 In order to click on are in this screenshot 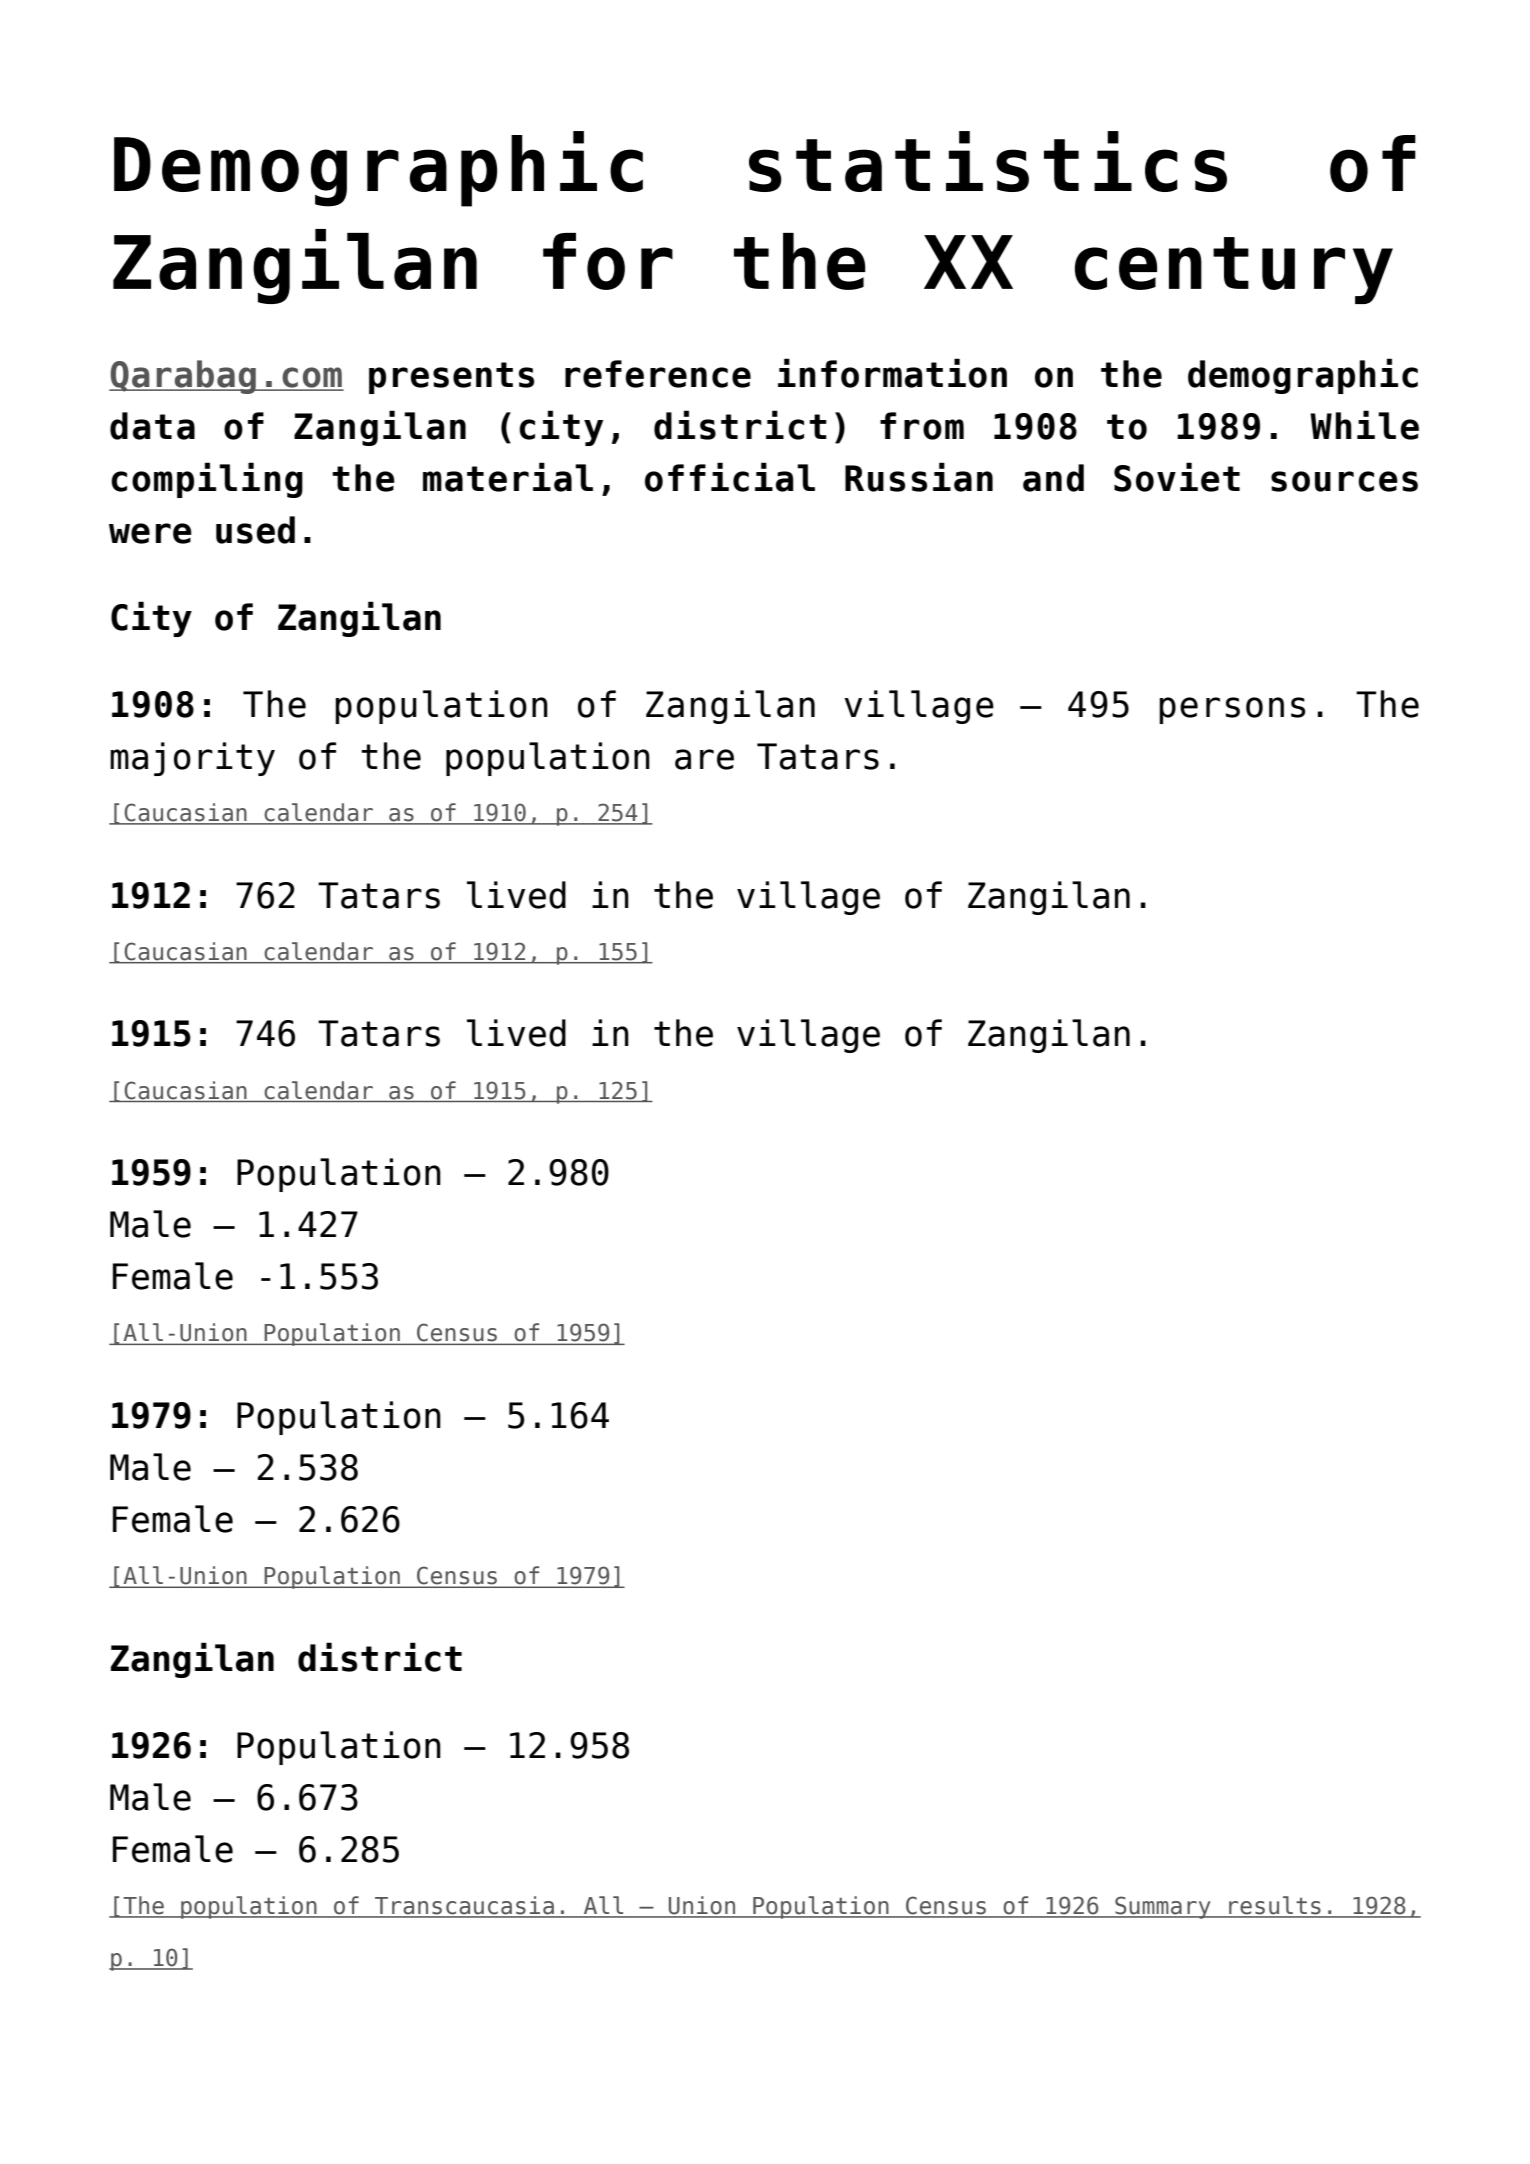, I will do `click(704, 759)`.
